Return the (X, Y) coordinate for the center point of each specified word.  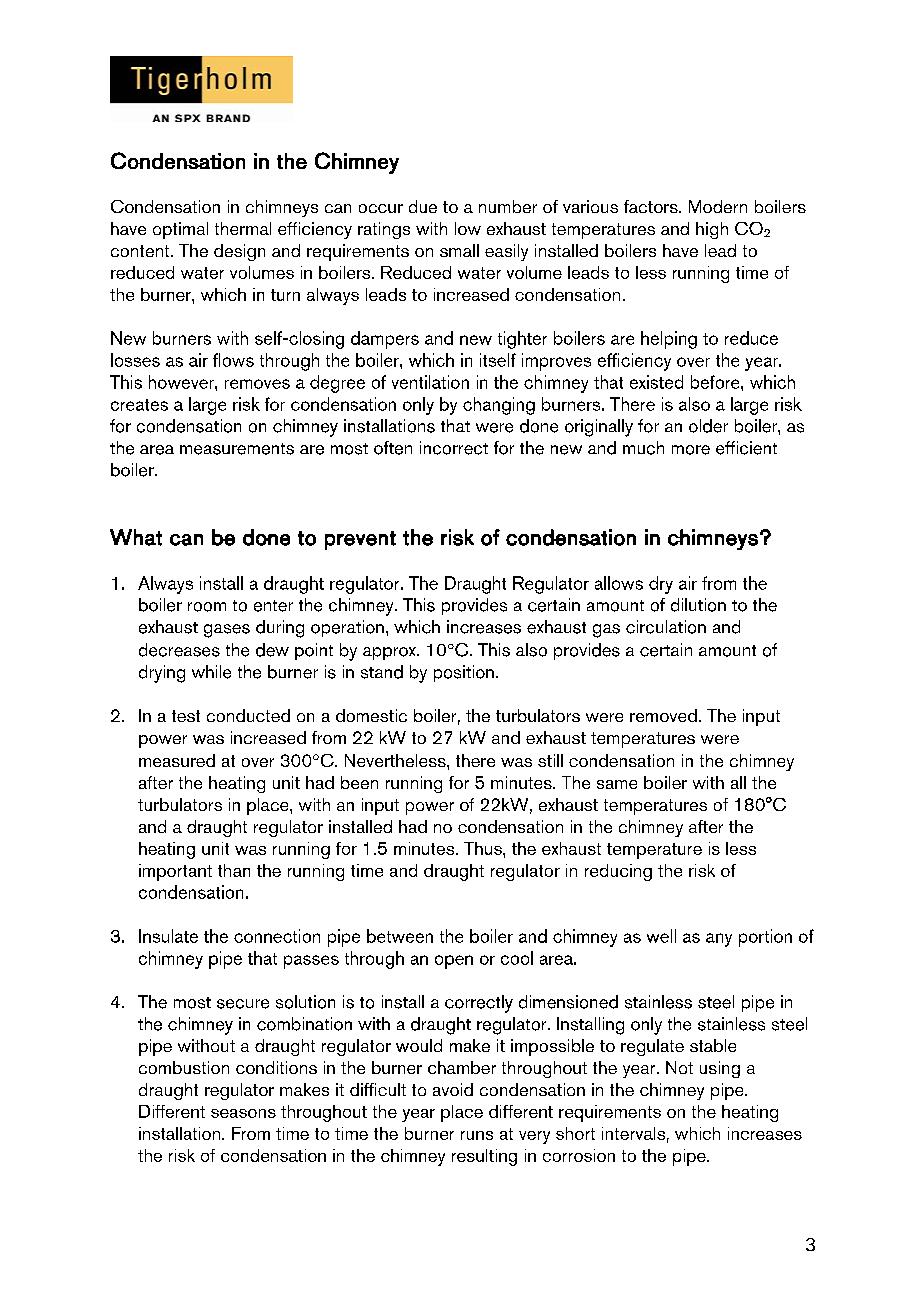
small (459, 250)
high (712, 230)
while (211, 672)
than (234, 870)
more (691, 450)
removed (663, 715)
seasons (243, 1113)
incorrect (454, 448)
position (464, 673)
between (400, 936)
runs (477, 1135)
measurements (237, 449)
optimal (180, 230)
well (661, 936)
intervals (633, 1133)
